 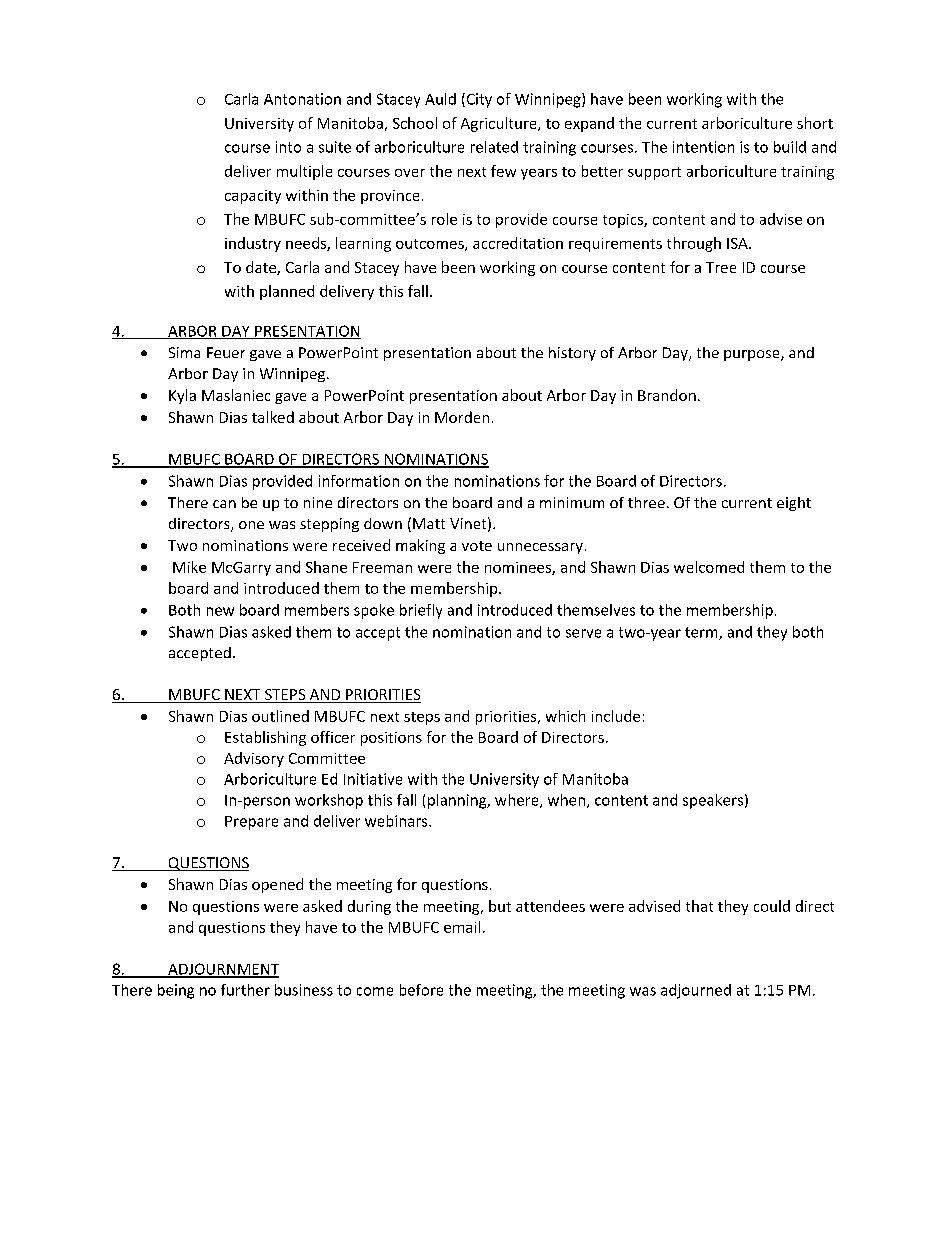 What do you see at coordinates (703, 147) in the page?
I see `intention` at bounding box center [703, 147].
